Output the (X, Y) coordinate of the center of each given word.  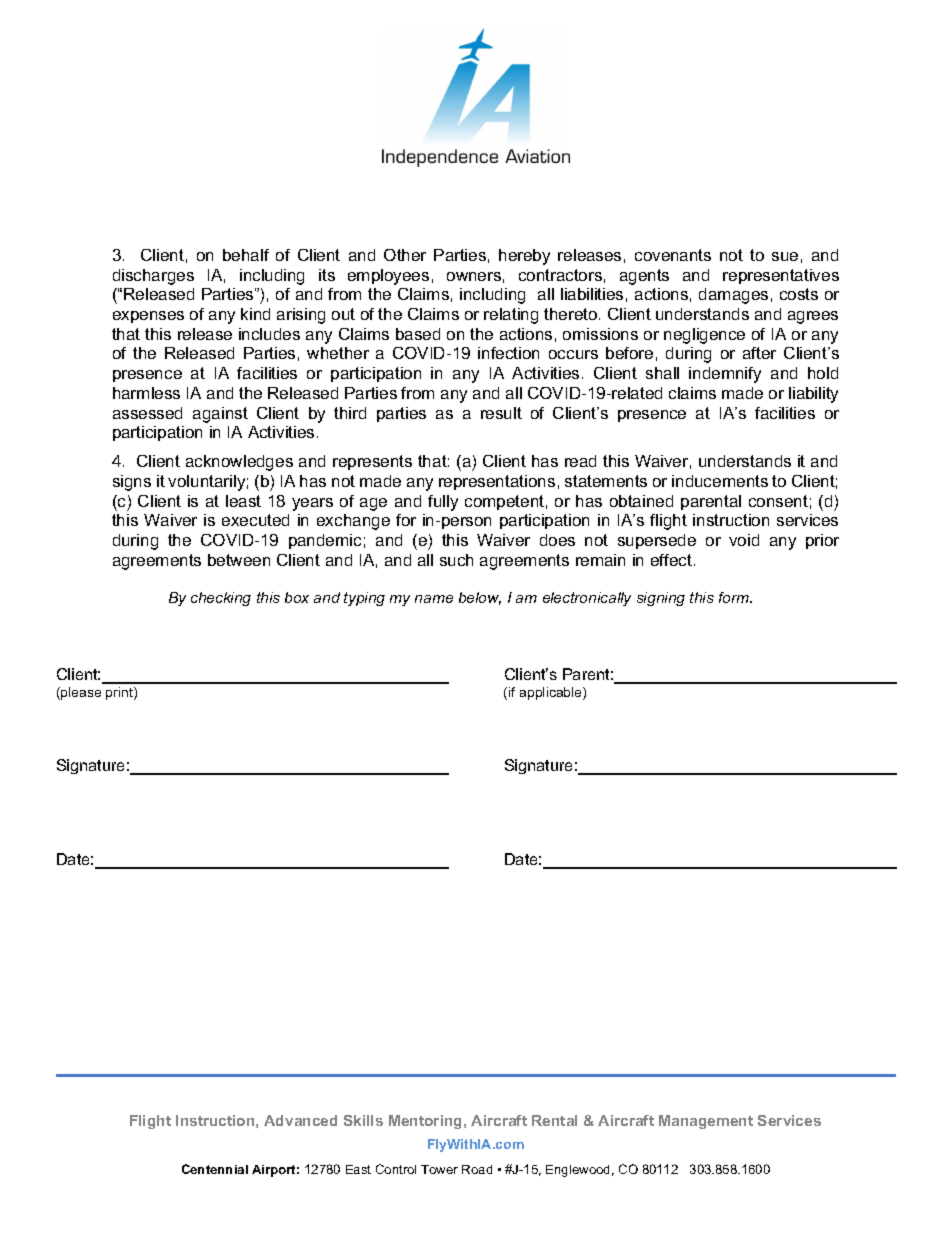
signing (661, 599)
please (80, 693)
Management (706, 1122)
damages (733, 296)
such (456, 560)
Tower (439, 1169)
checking (221, 599)
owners (474, 276)
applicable (552, 693)
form (735, 597)
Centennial (215, 1169)
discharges (153, 277)
